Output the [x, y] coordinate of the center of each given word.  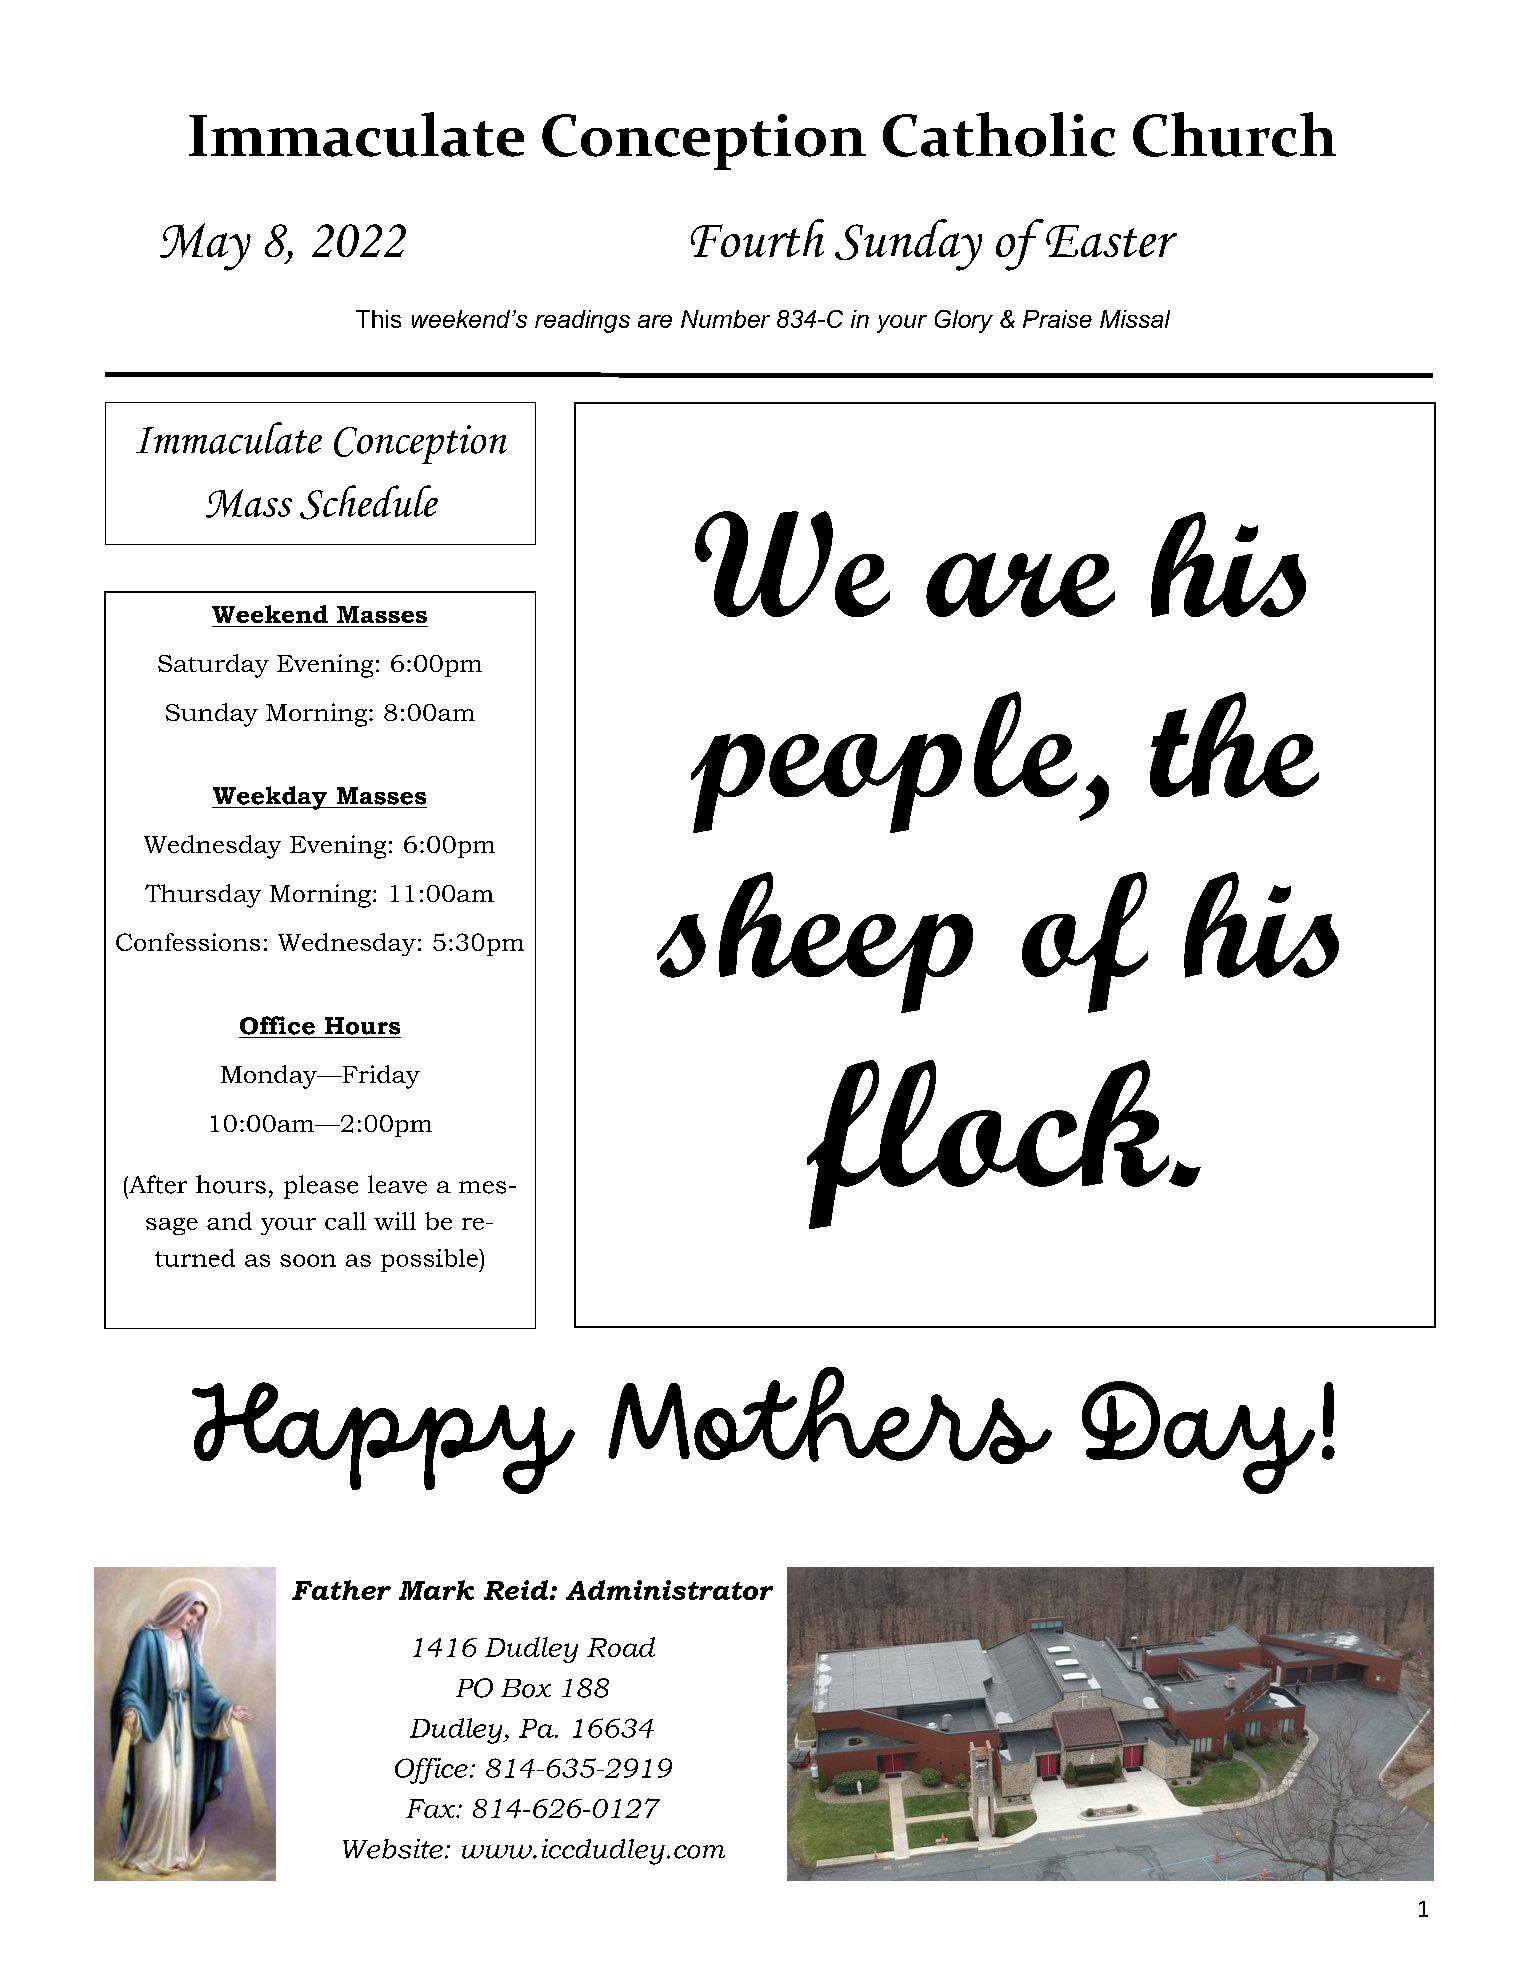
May [205, 247]
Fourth [757, 238]
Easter [1111, 241]
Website [393, 1849]
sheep [815, 942]
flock [989, 1144]
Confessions [188, 942]
